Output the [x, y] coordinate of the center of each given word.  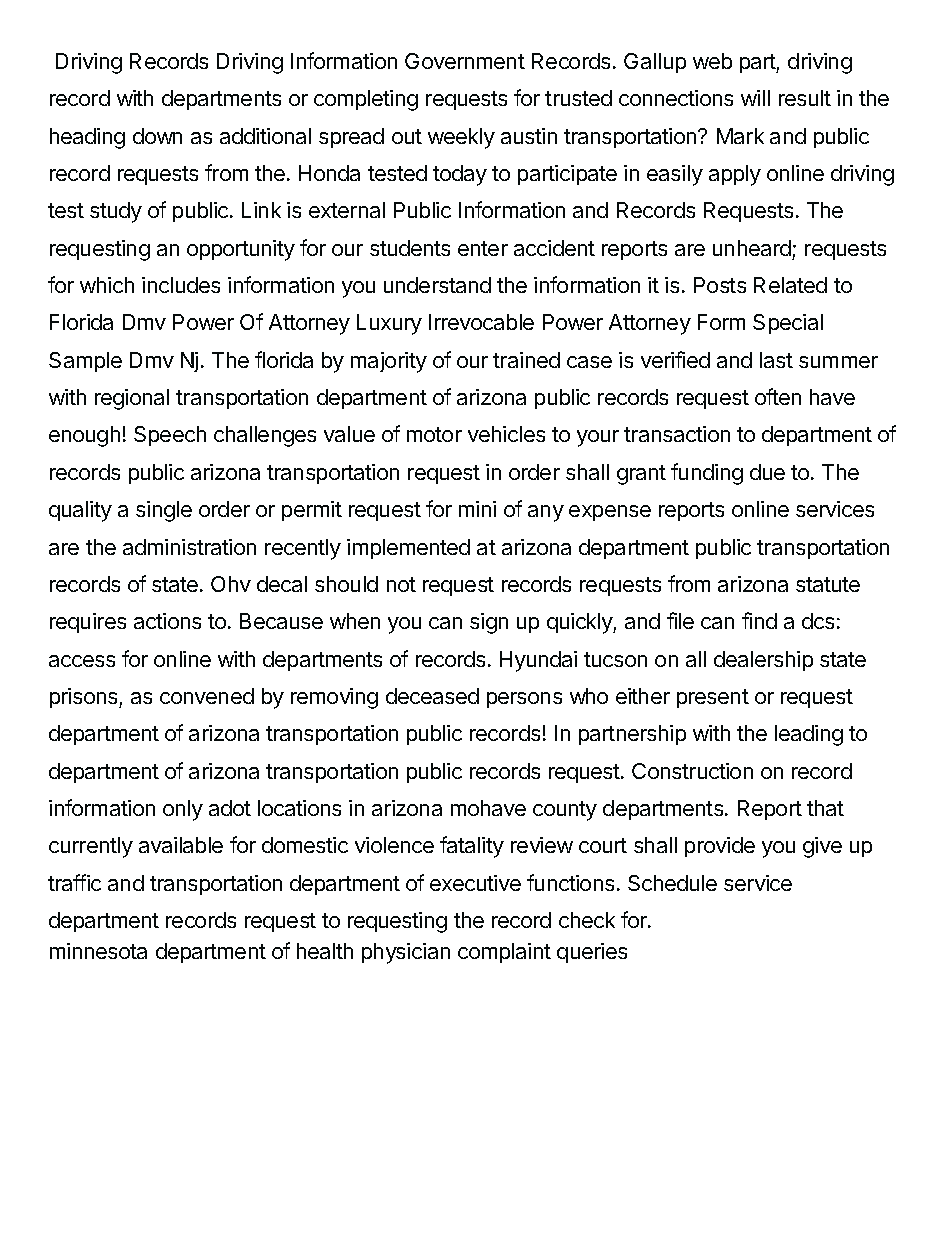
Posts [720, 285]
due [767, 472]
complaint [504, 953]
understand [437, 285]
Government [465, 61]
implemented [408, 549]
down [157, 136]
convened [207, 696]
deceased [432, 696]
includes [181, 285]
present [713, 698]
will [755, 98]
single [164, 511]
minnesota [98, 951]
